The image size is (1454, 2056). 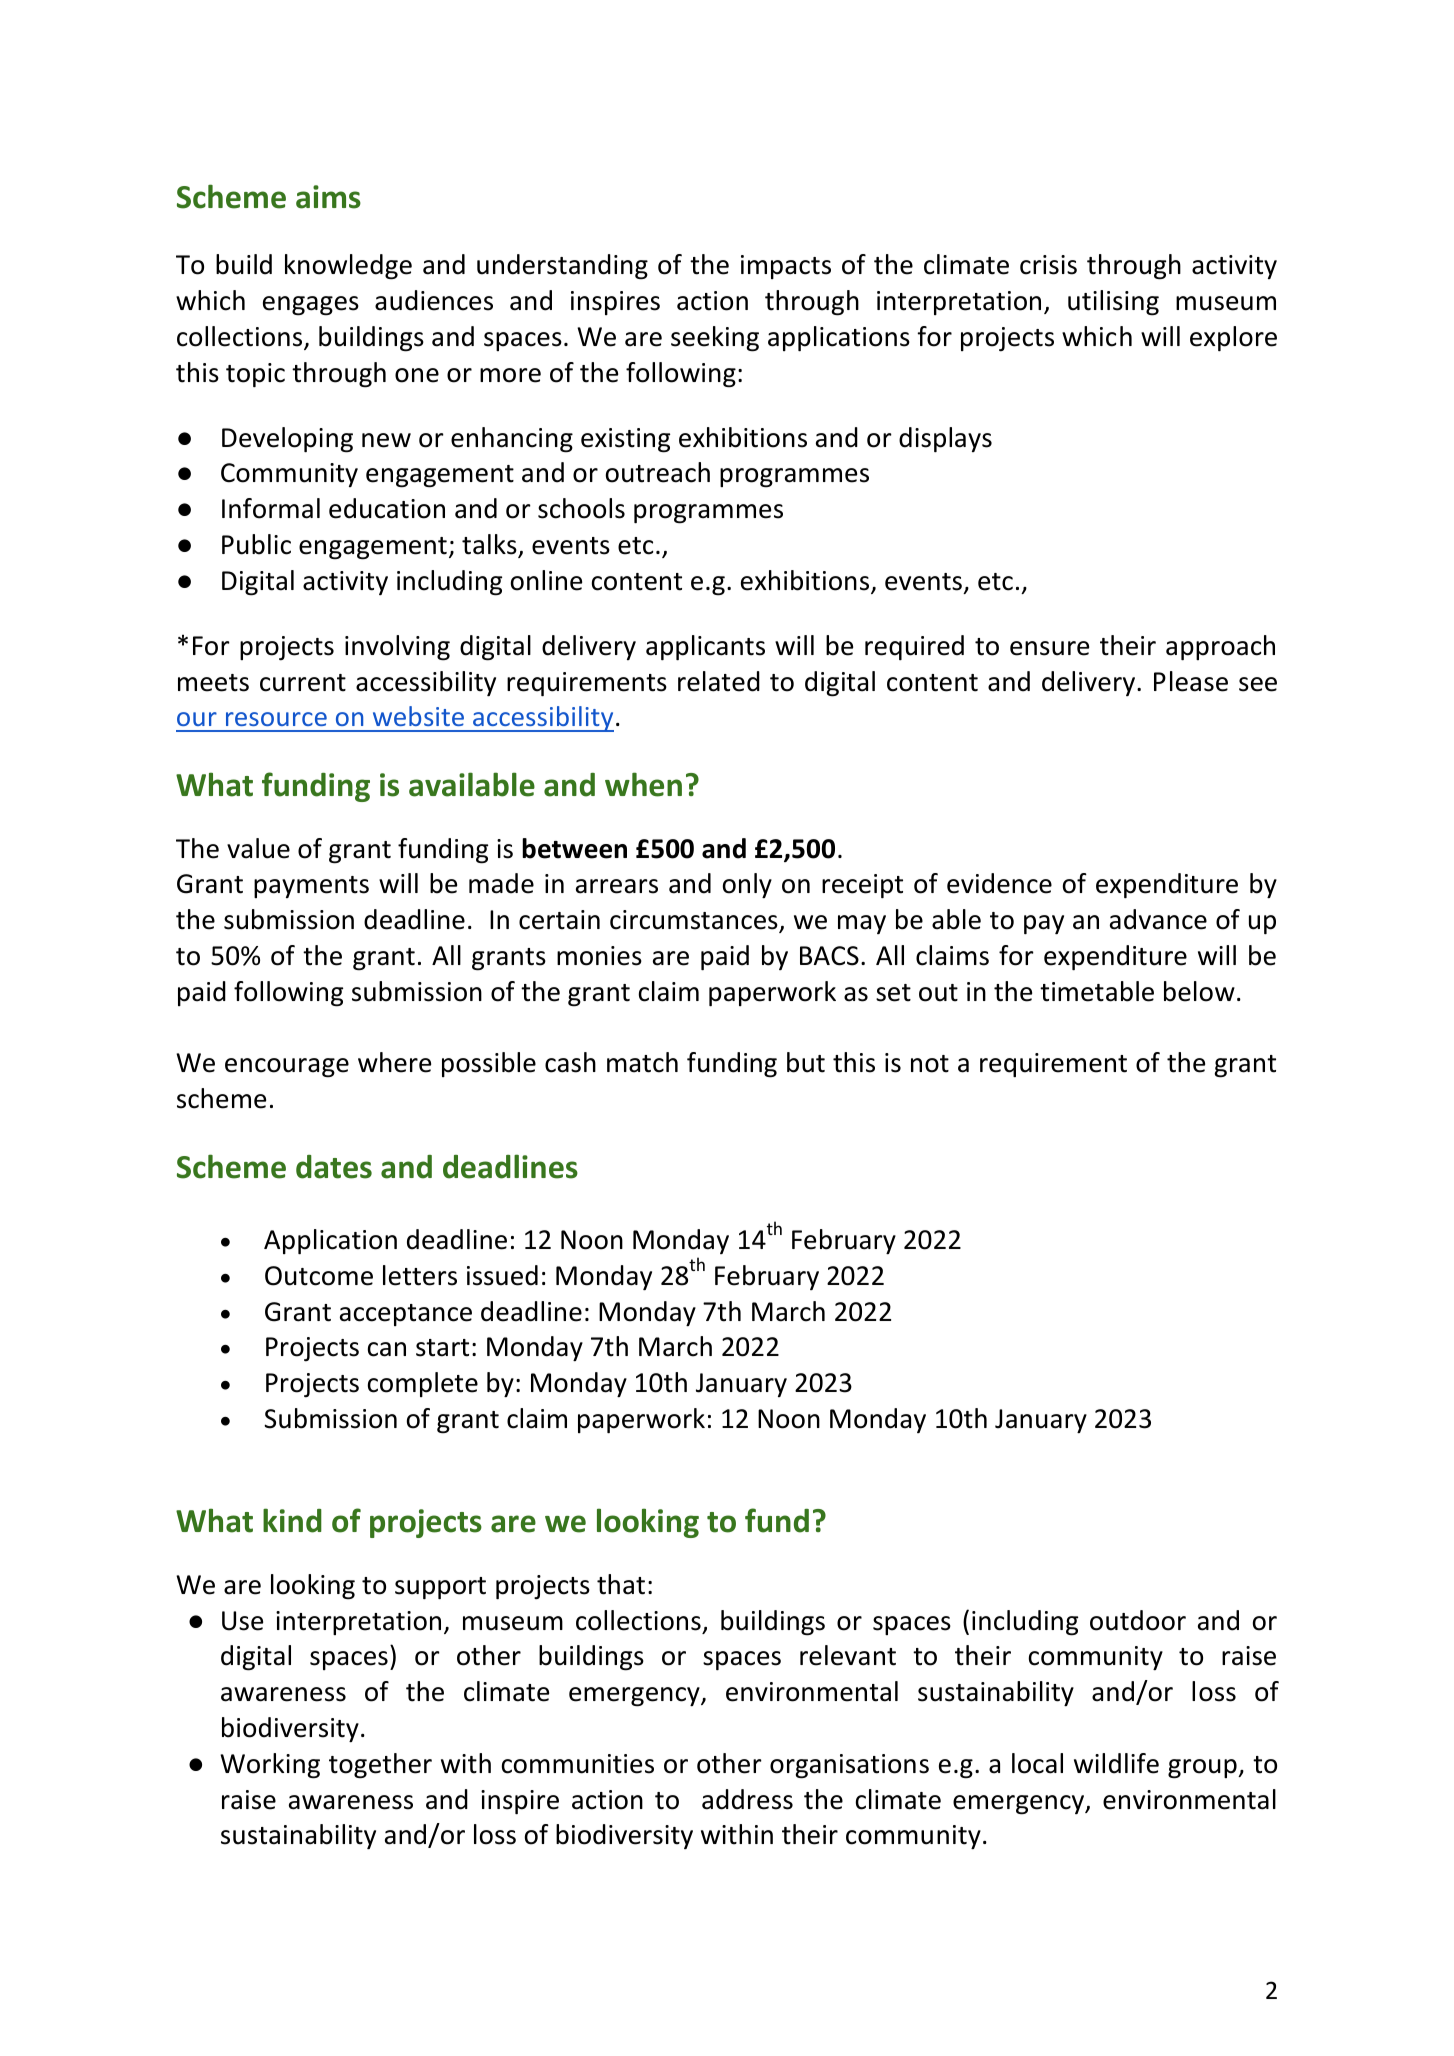 I want to click on together, so click(x=380, y=1766).
